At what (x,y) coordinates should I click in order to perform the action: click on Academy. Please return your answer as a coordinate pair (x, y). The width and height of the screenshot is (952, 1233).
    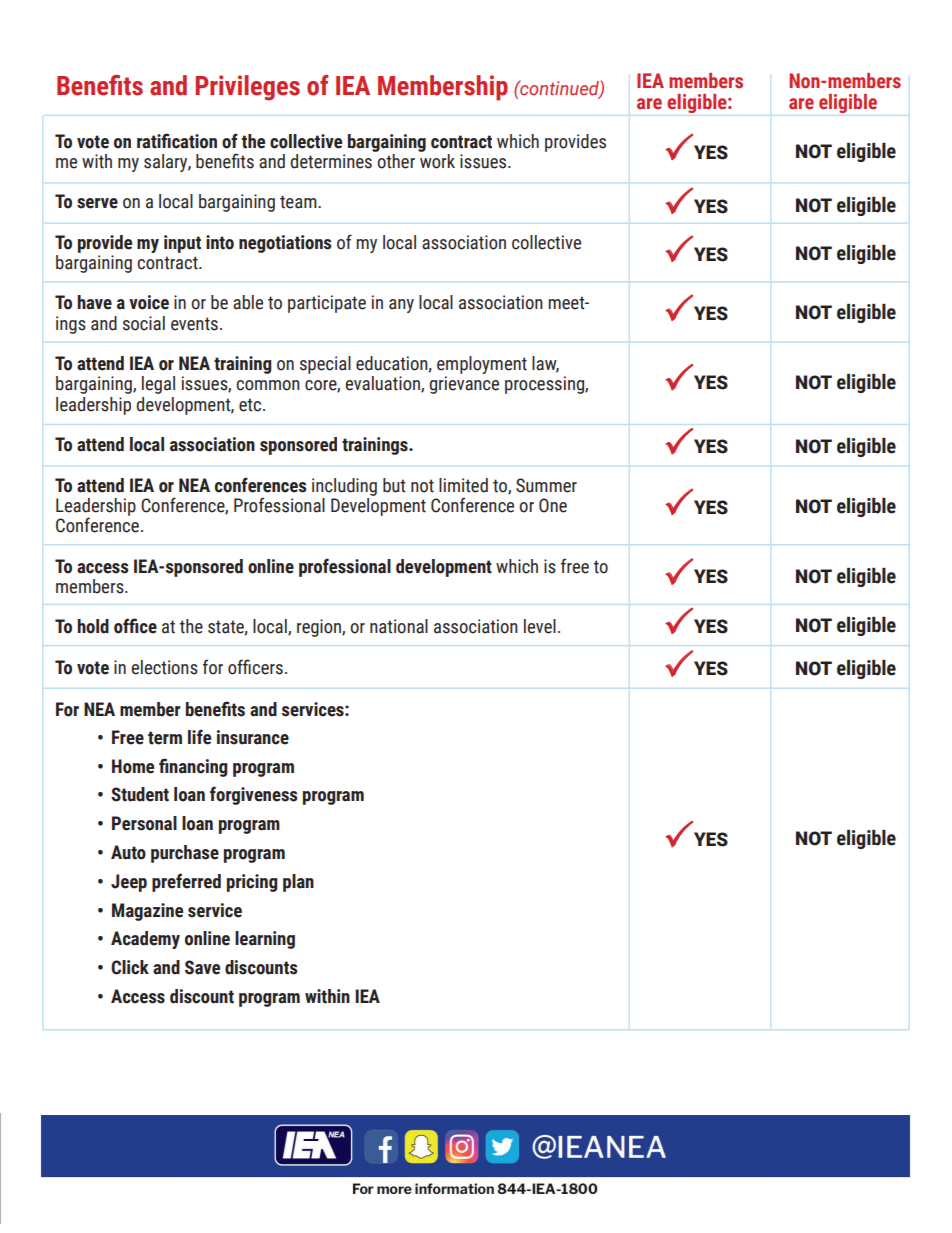
    Looking at the image, I should click on (145, 940).
